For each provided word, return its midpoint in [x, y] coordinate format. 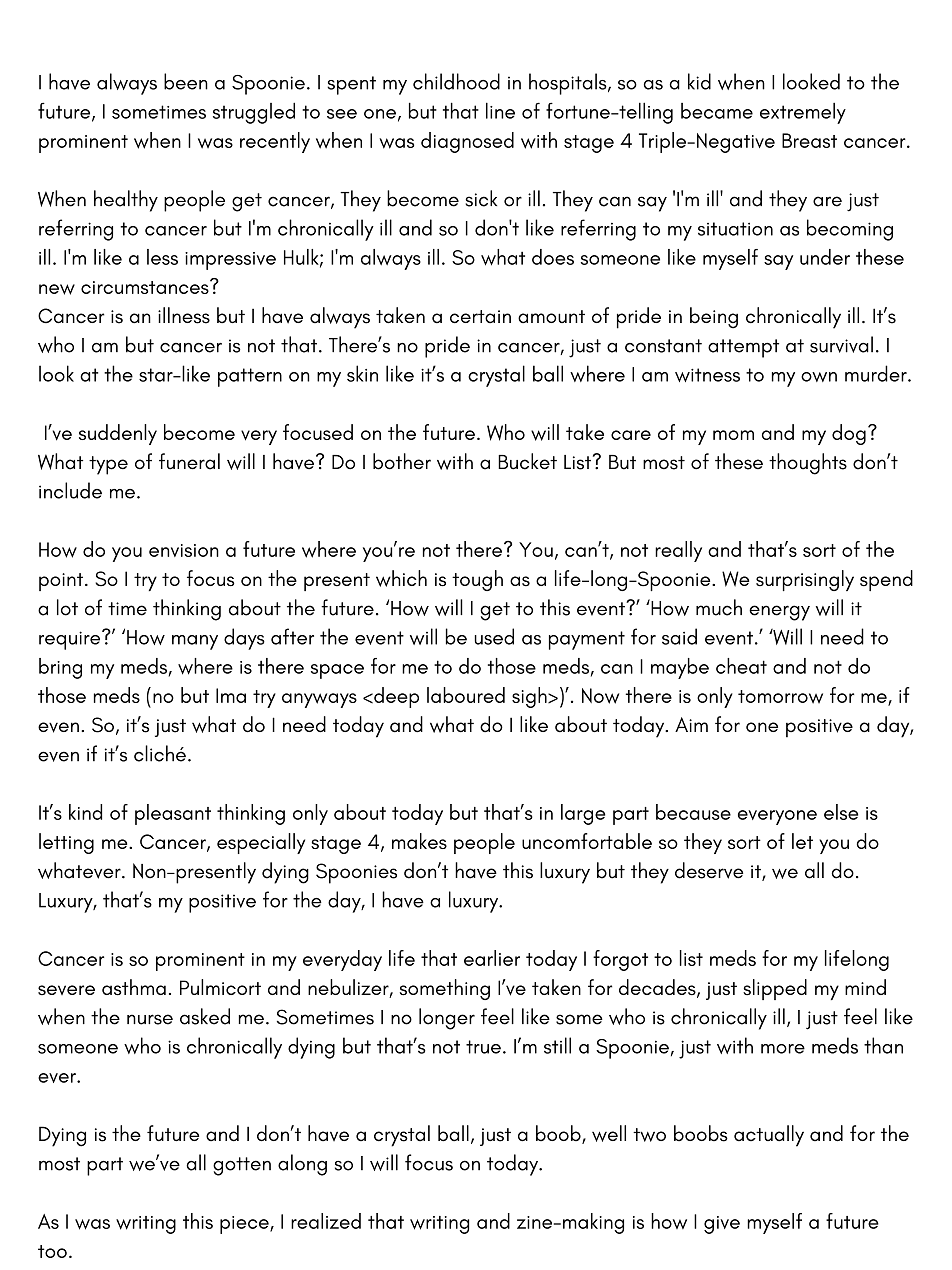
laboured [466, 695]
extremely [803, 113]
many [195, 642]
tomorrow [780, 697]
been [186, 81]
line [500, 110]
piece [245, 1225]
